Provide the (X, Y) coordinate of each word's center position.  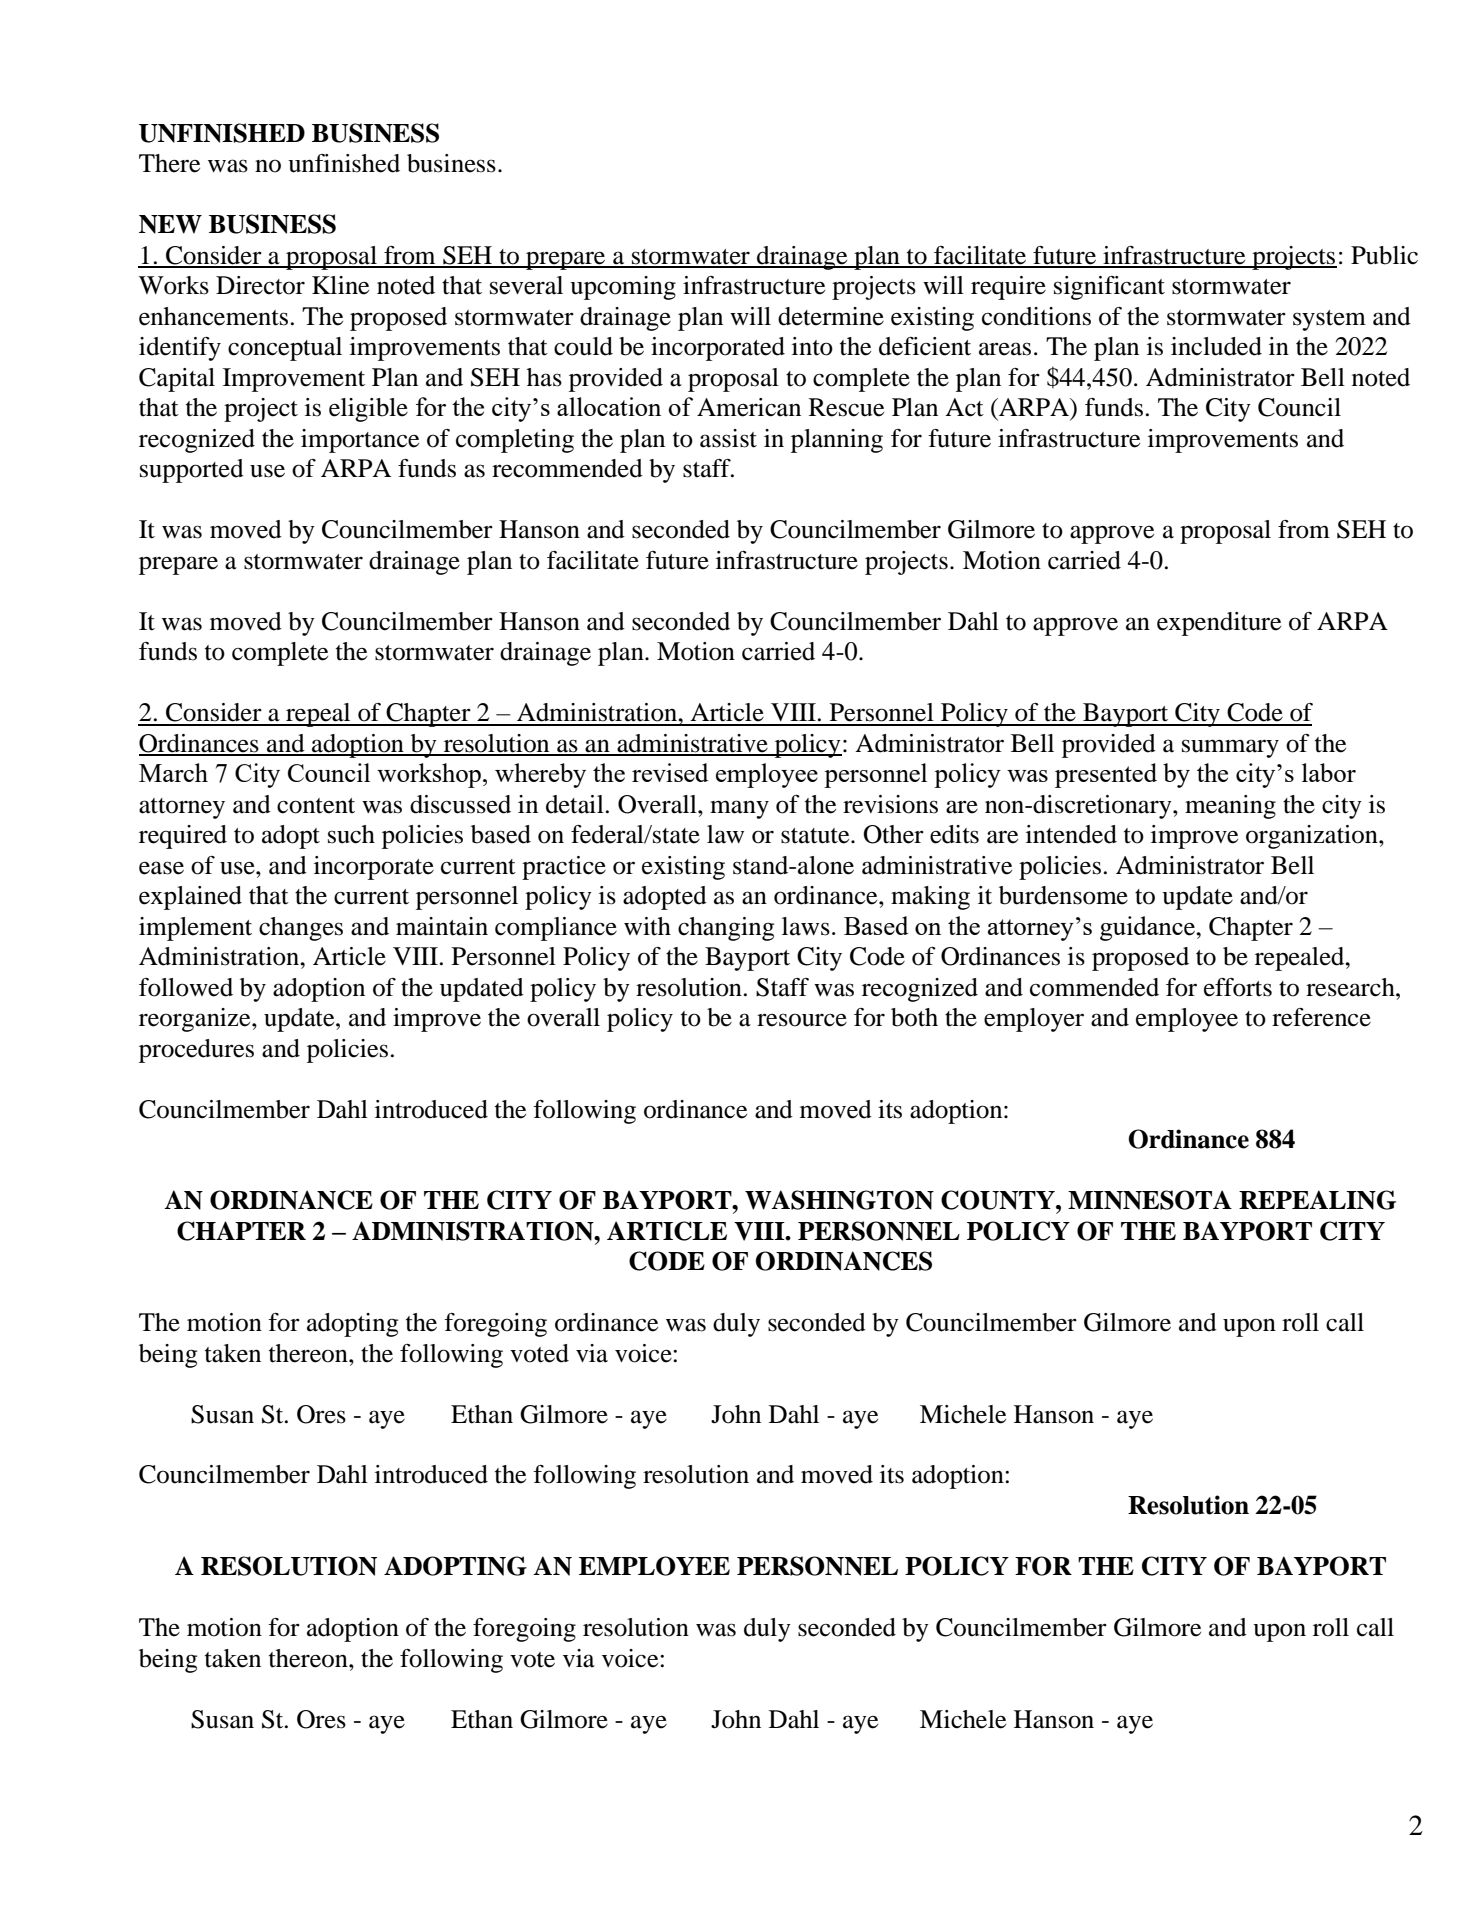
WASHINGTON (839, 1200)
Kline (340, 285)
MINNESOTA (1150, 1200)
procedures (196, 1051)
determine (831, 316)
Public (1384, 255)
